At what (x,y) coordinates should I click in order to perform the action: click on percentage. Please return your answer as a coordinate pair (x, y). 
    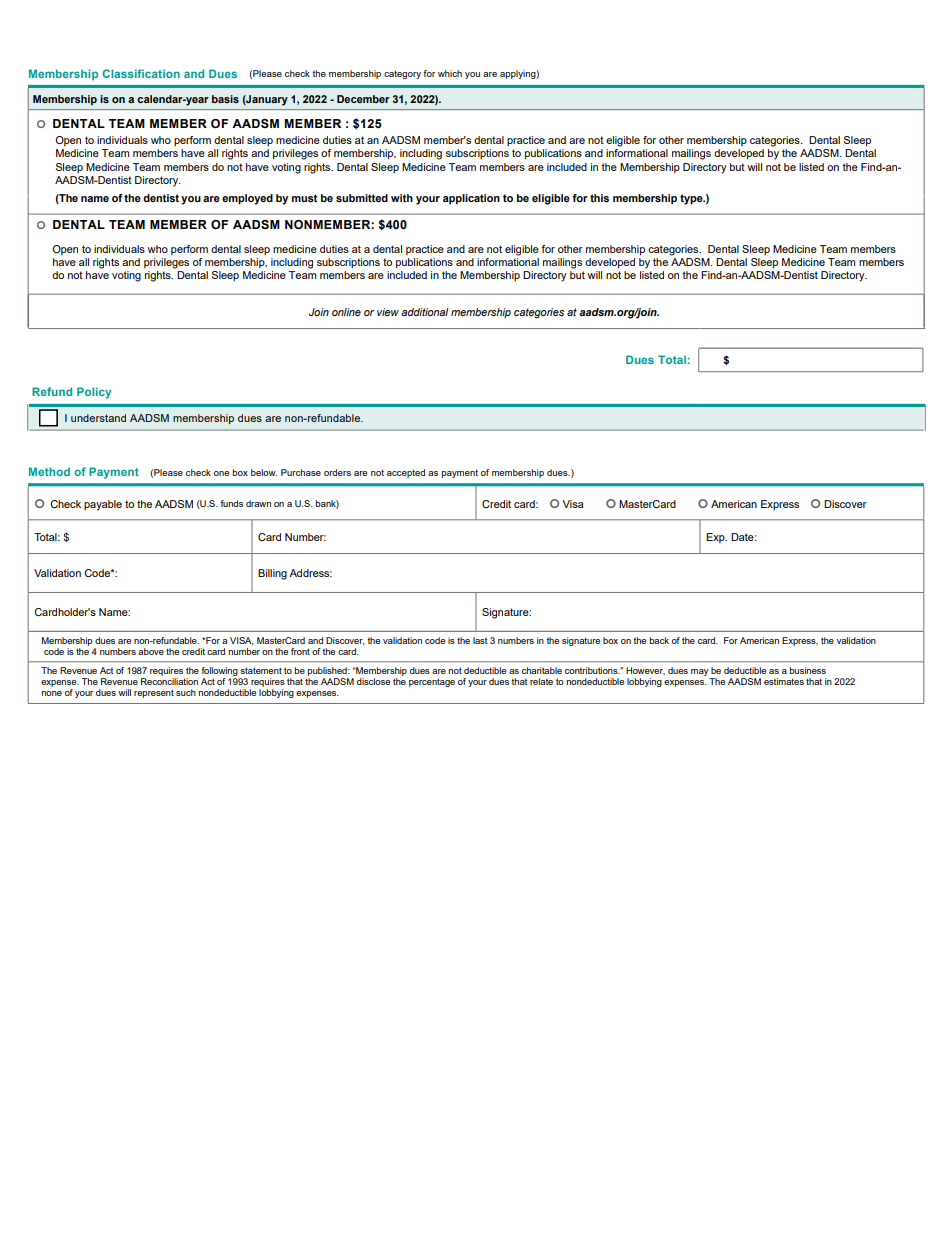
    Looking at the image, I should click on (432, 682).
